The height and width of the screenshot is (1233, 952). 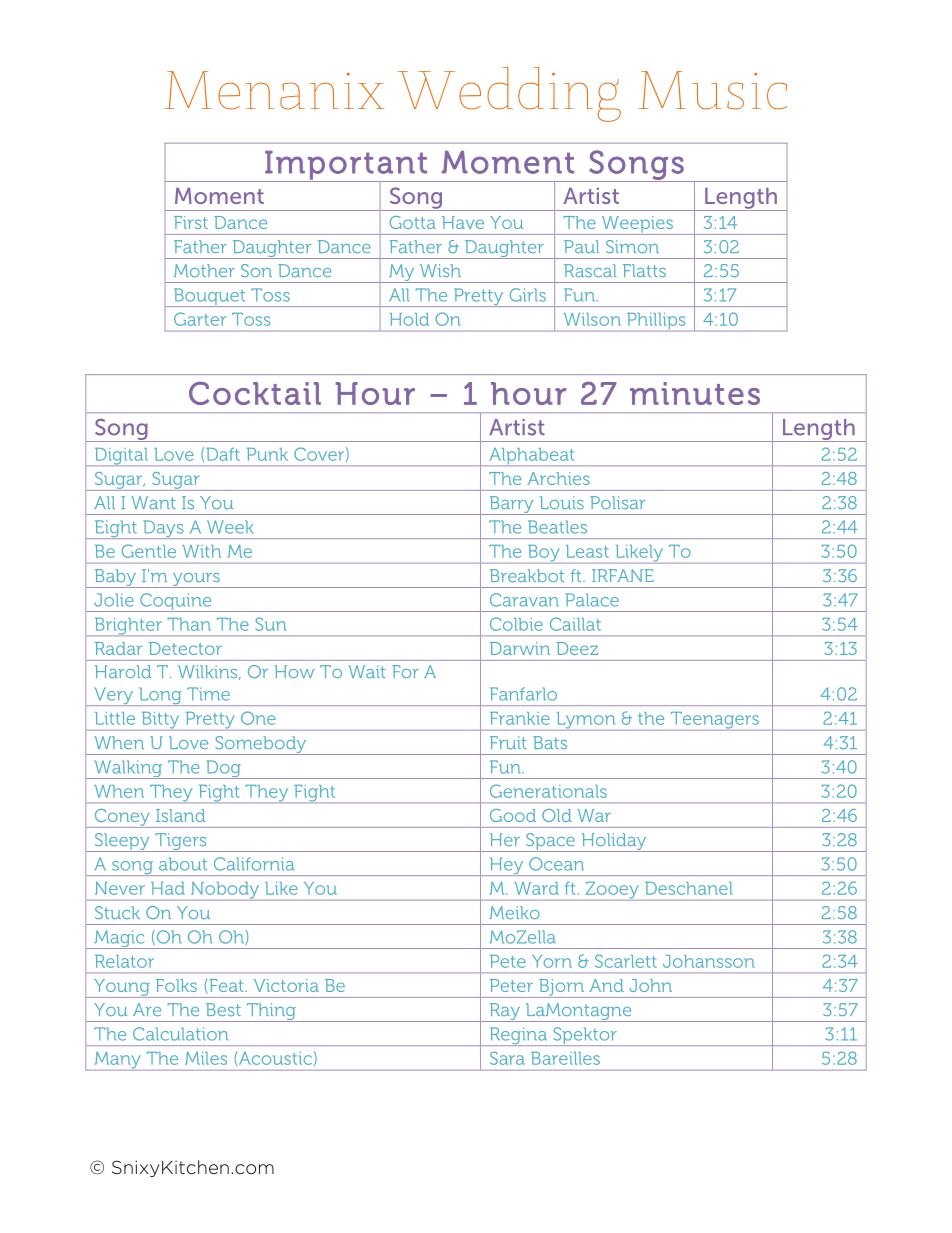 I want to click on Daft, so click(x=223, y=454).
